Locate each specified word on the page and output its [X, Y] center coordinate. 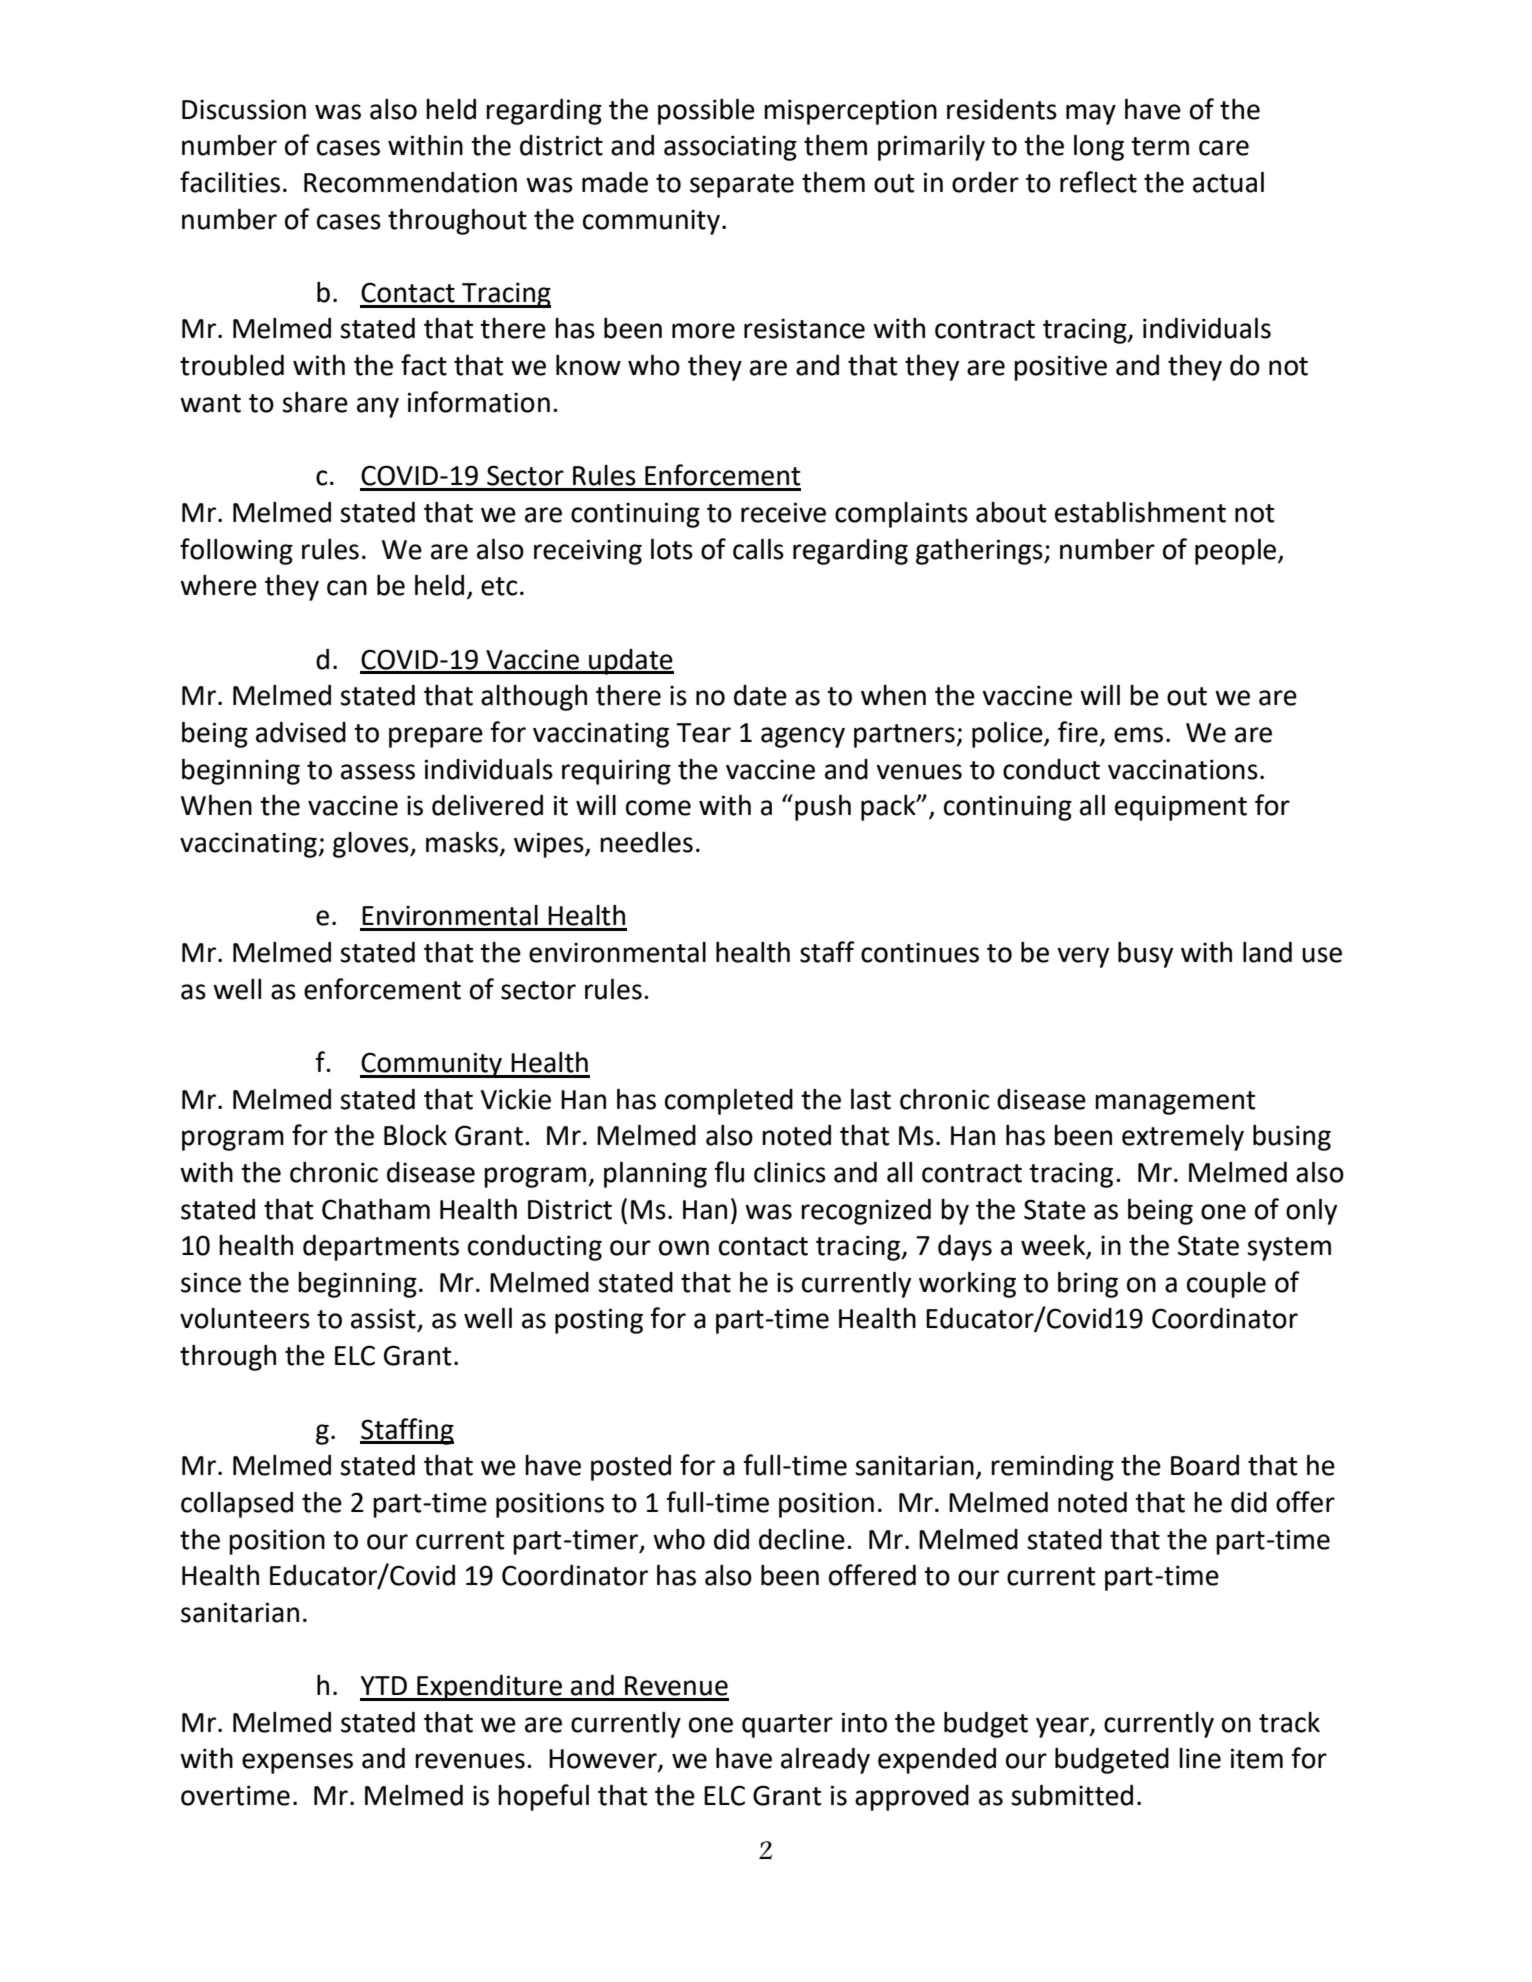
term [1160, 146]
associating [730, 148]
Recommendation [410, 182]
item [1257, 1758]
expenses [297, 1763]
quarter [787, 1726]
